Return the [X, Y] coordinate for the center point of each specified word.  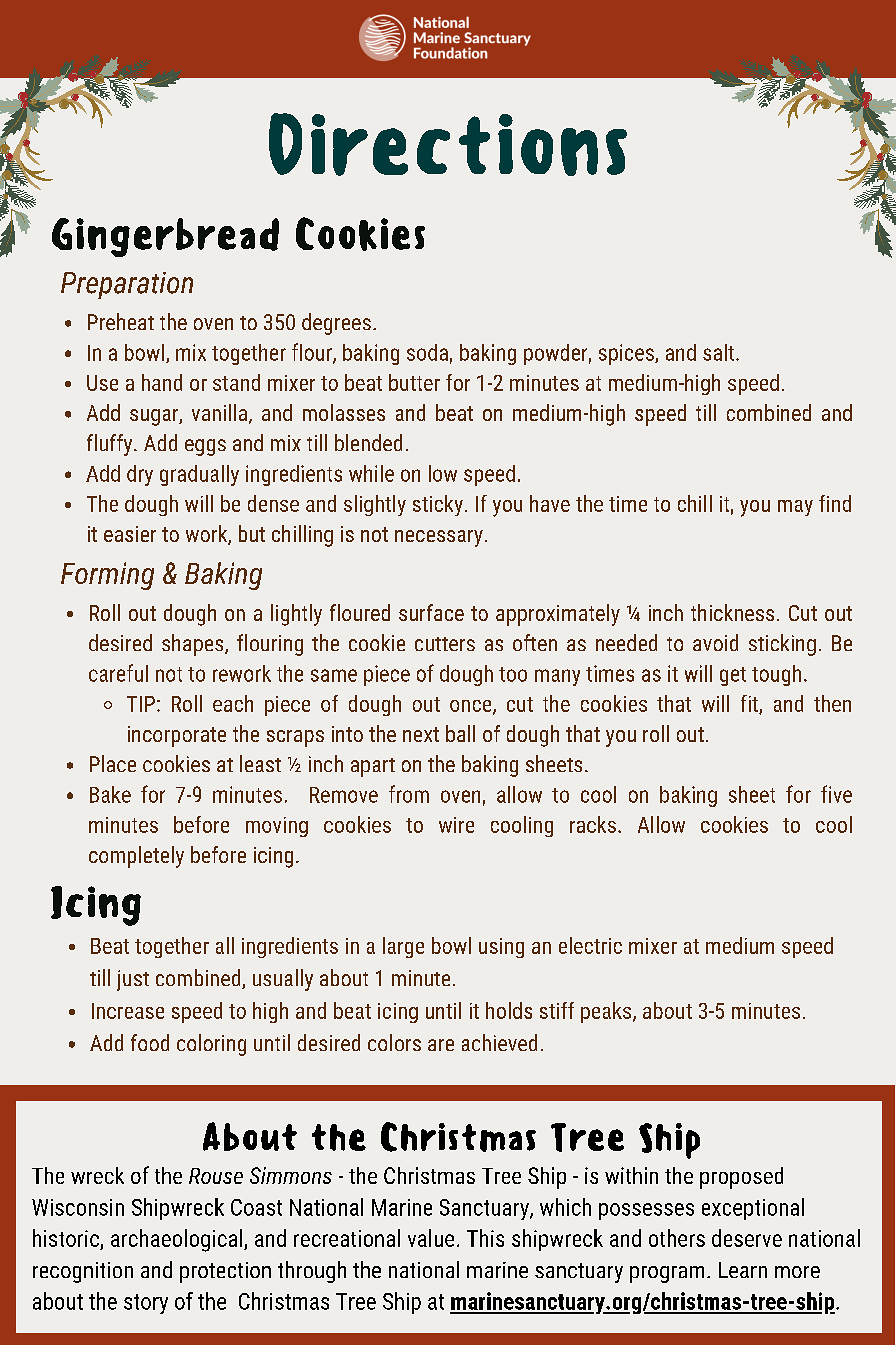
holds [509, 1010]
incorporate [177, 736]
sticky [438, 505]
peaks [606, 1012]
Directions [448, 144]
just [133, 980]
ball [460, 733]
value [431, 1238]
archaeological [178, 1240]
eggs [205, 447]
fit [750, 704]
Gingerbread [165, 237]
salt [718, 352]
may [795, 508]
